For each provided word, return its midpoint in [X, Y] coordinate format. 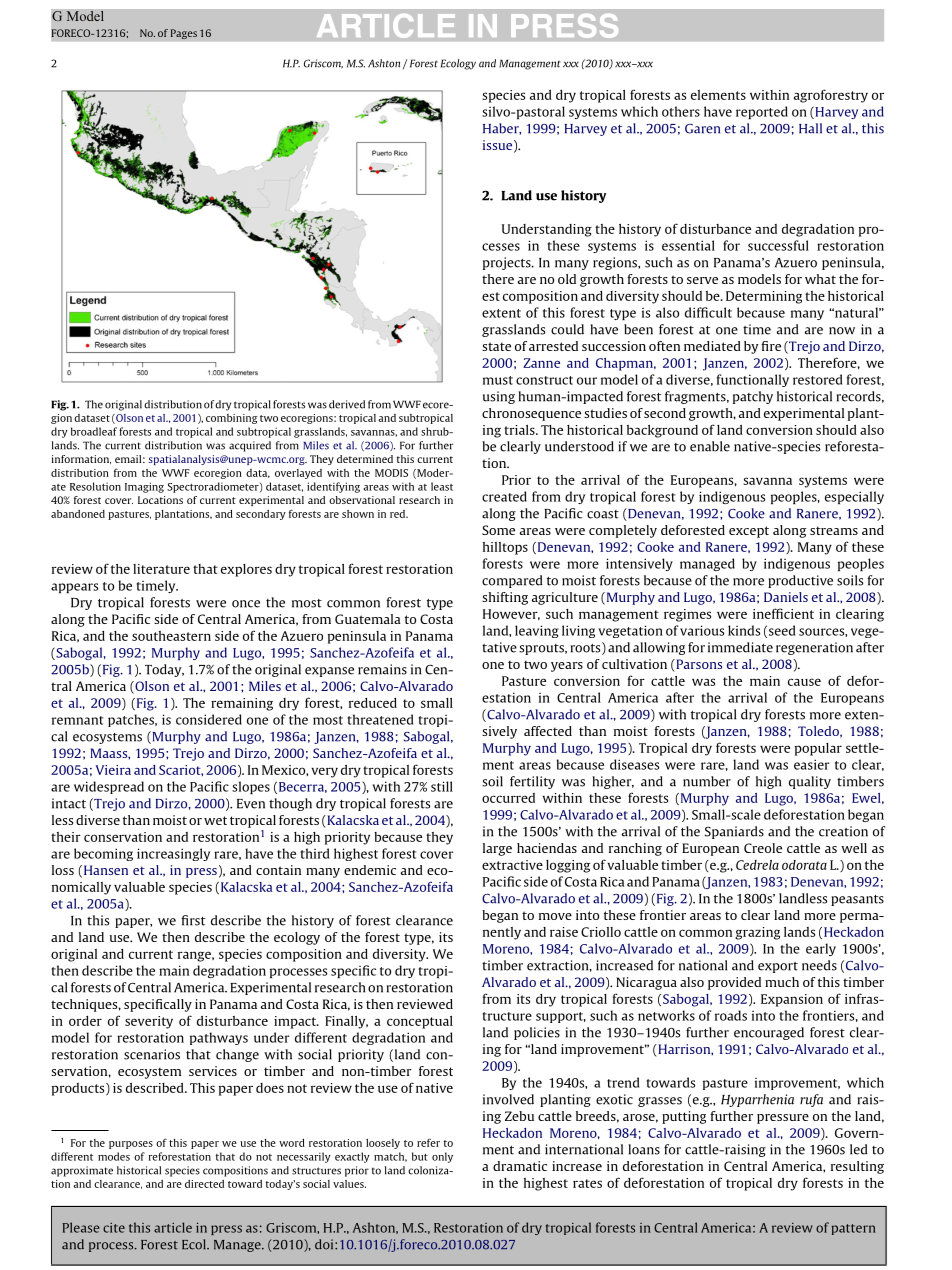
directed [204, 1184]
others [681, 111]
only [442, 1157]
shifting [505, 598]
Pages [183, 34]
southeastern [171, 636]
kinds [744, 630]
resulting [857, 1167]
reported [762, 112]
